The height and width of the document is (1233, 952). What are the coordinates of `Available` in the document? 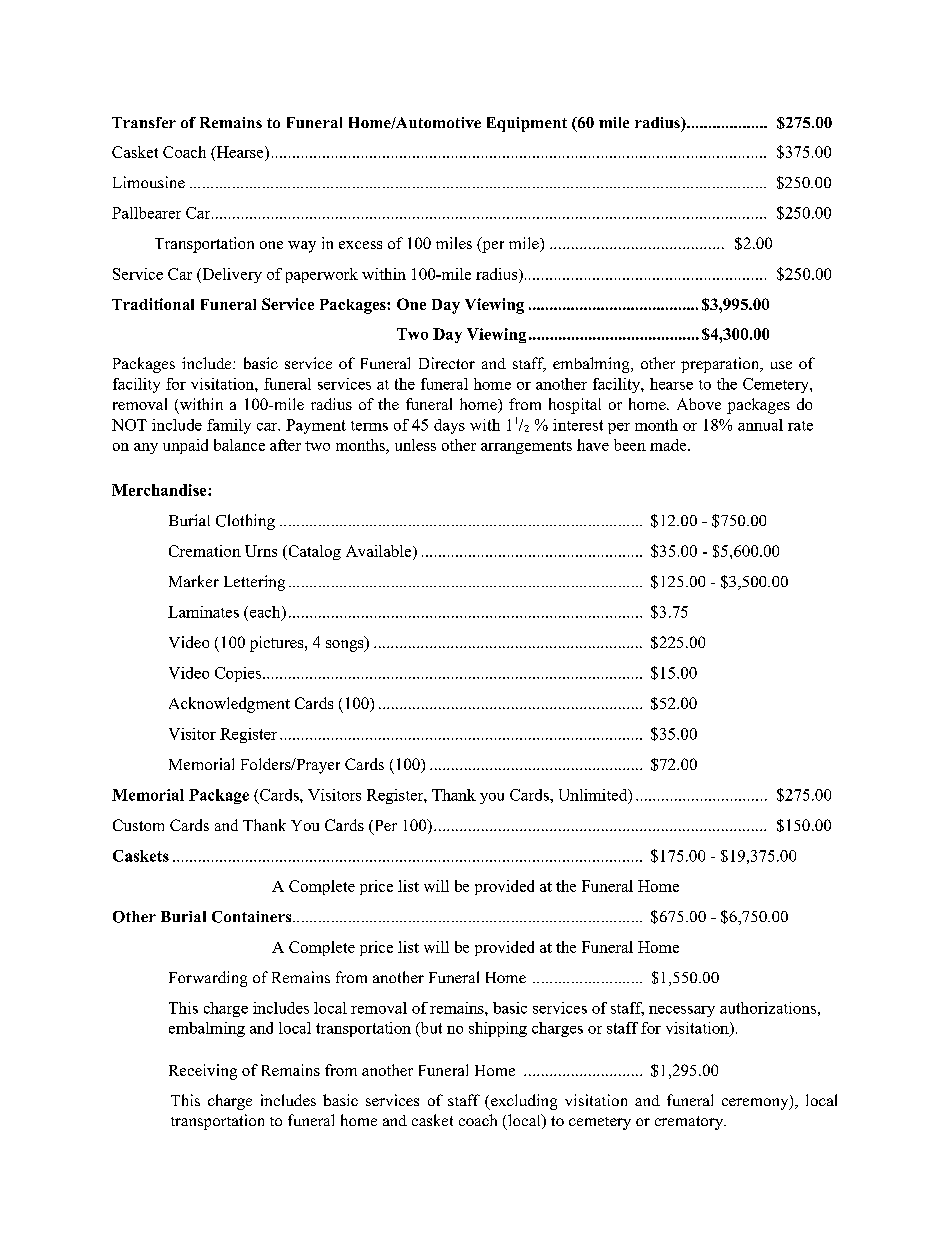 It's located at (380, 551).
